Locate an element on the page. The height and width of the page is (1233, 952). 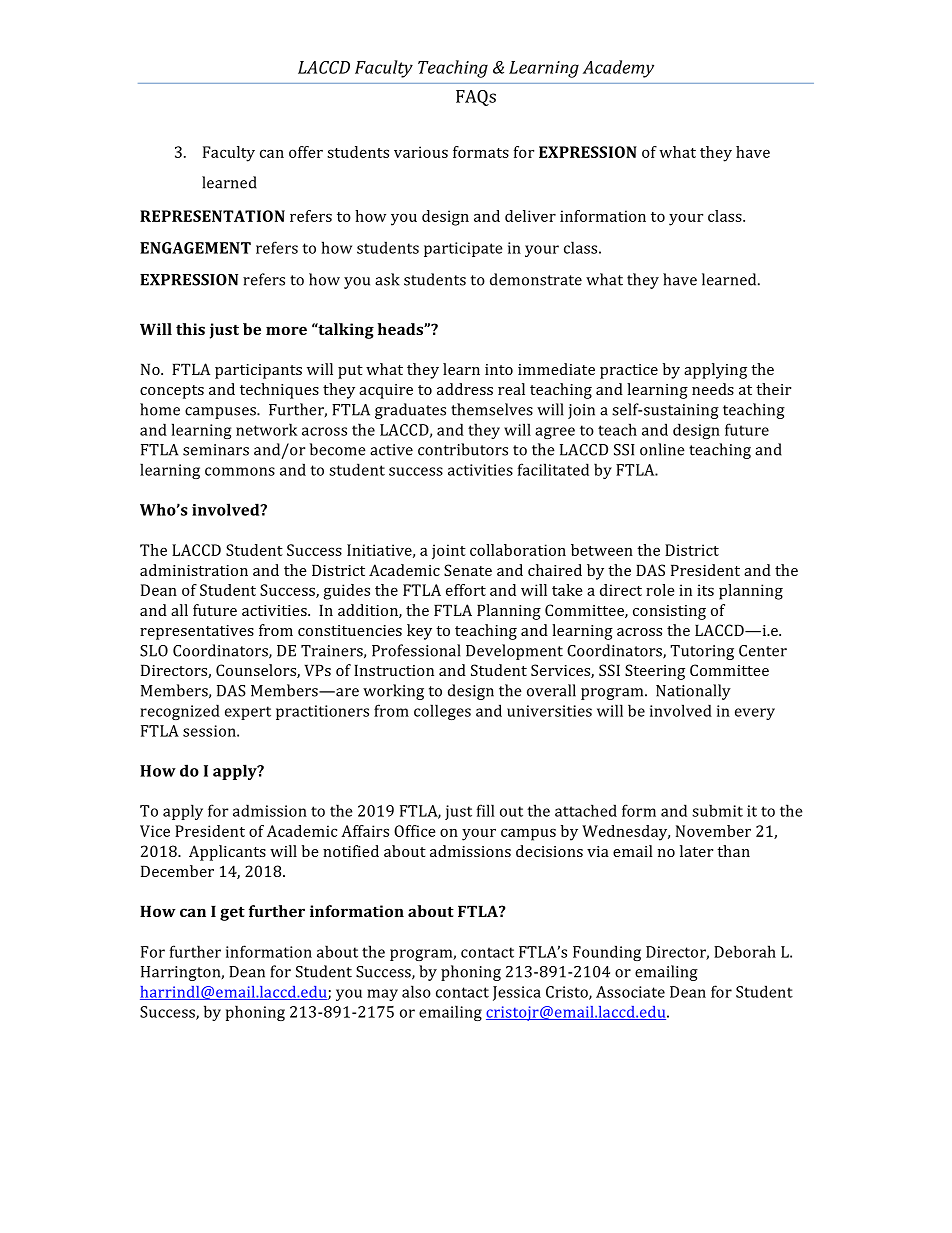
expert is located at coordinates (248, 713).
